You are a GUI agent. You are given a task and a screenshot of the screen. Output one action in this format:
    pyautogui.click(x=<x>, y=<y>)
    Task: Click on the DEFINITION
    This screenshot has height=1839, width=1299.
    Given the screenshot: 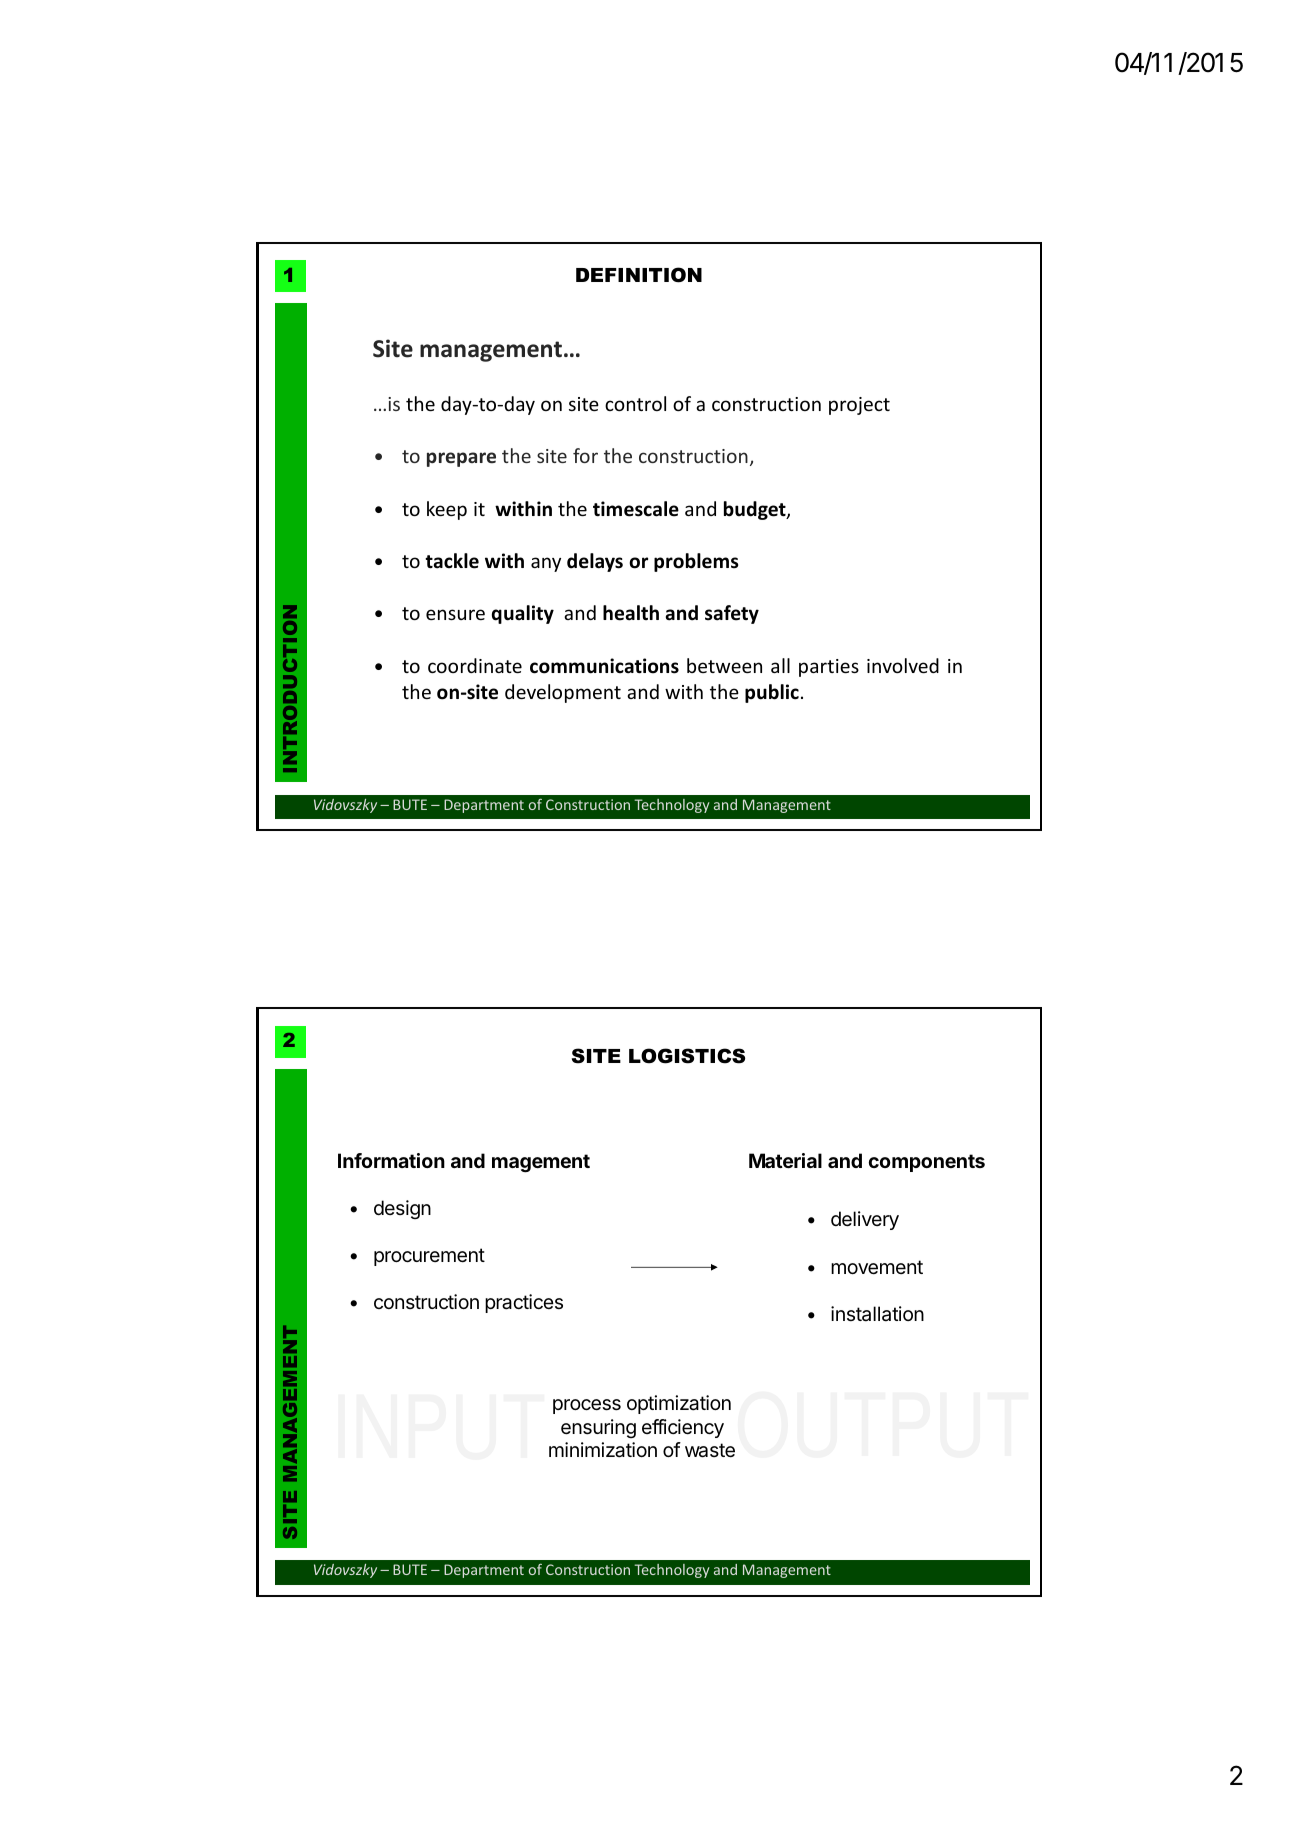 What is the action you would take?
    pyautogui.click(x=639, y=275)
